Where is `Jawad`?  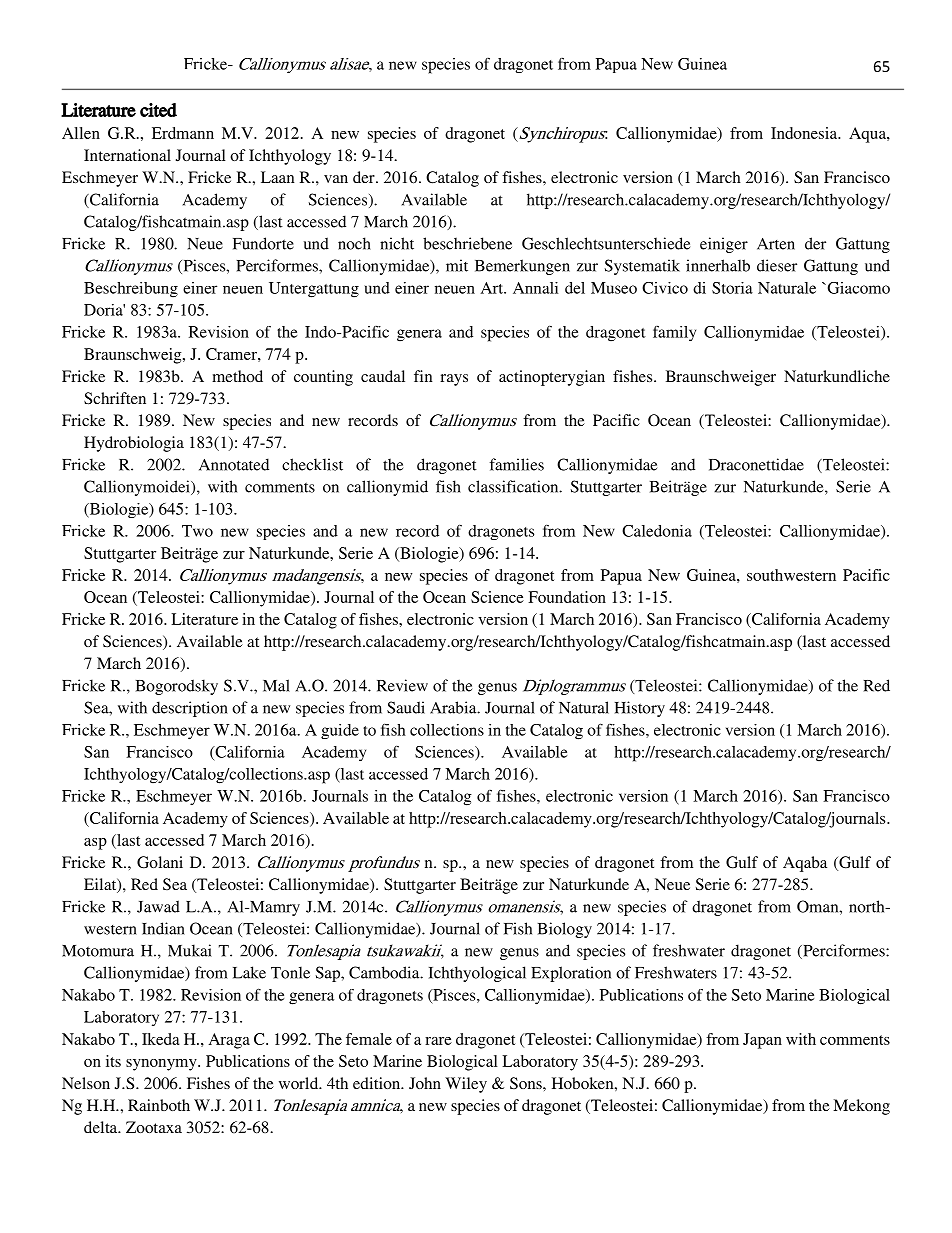 Jawad is located at coordinates (158, 906).
